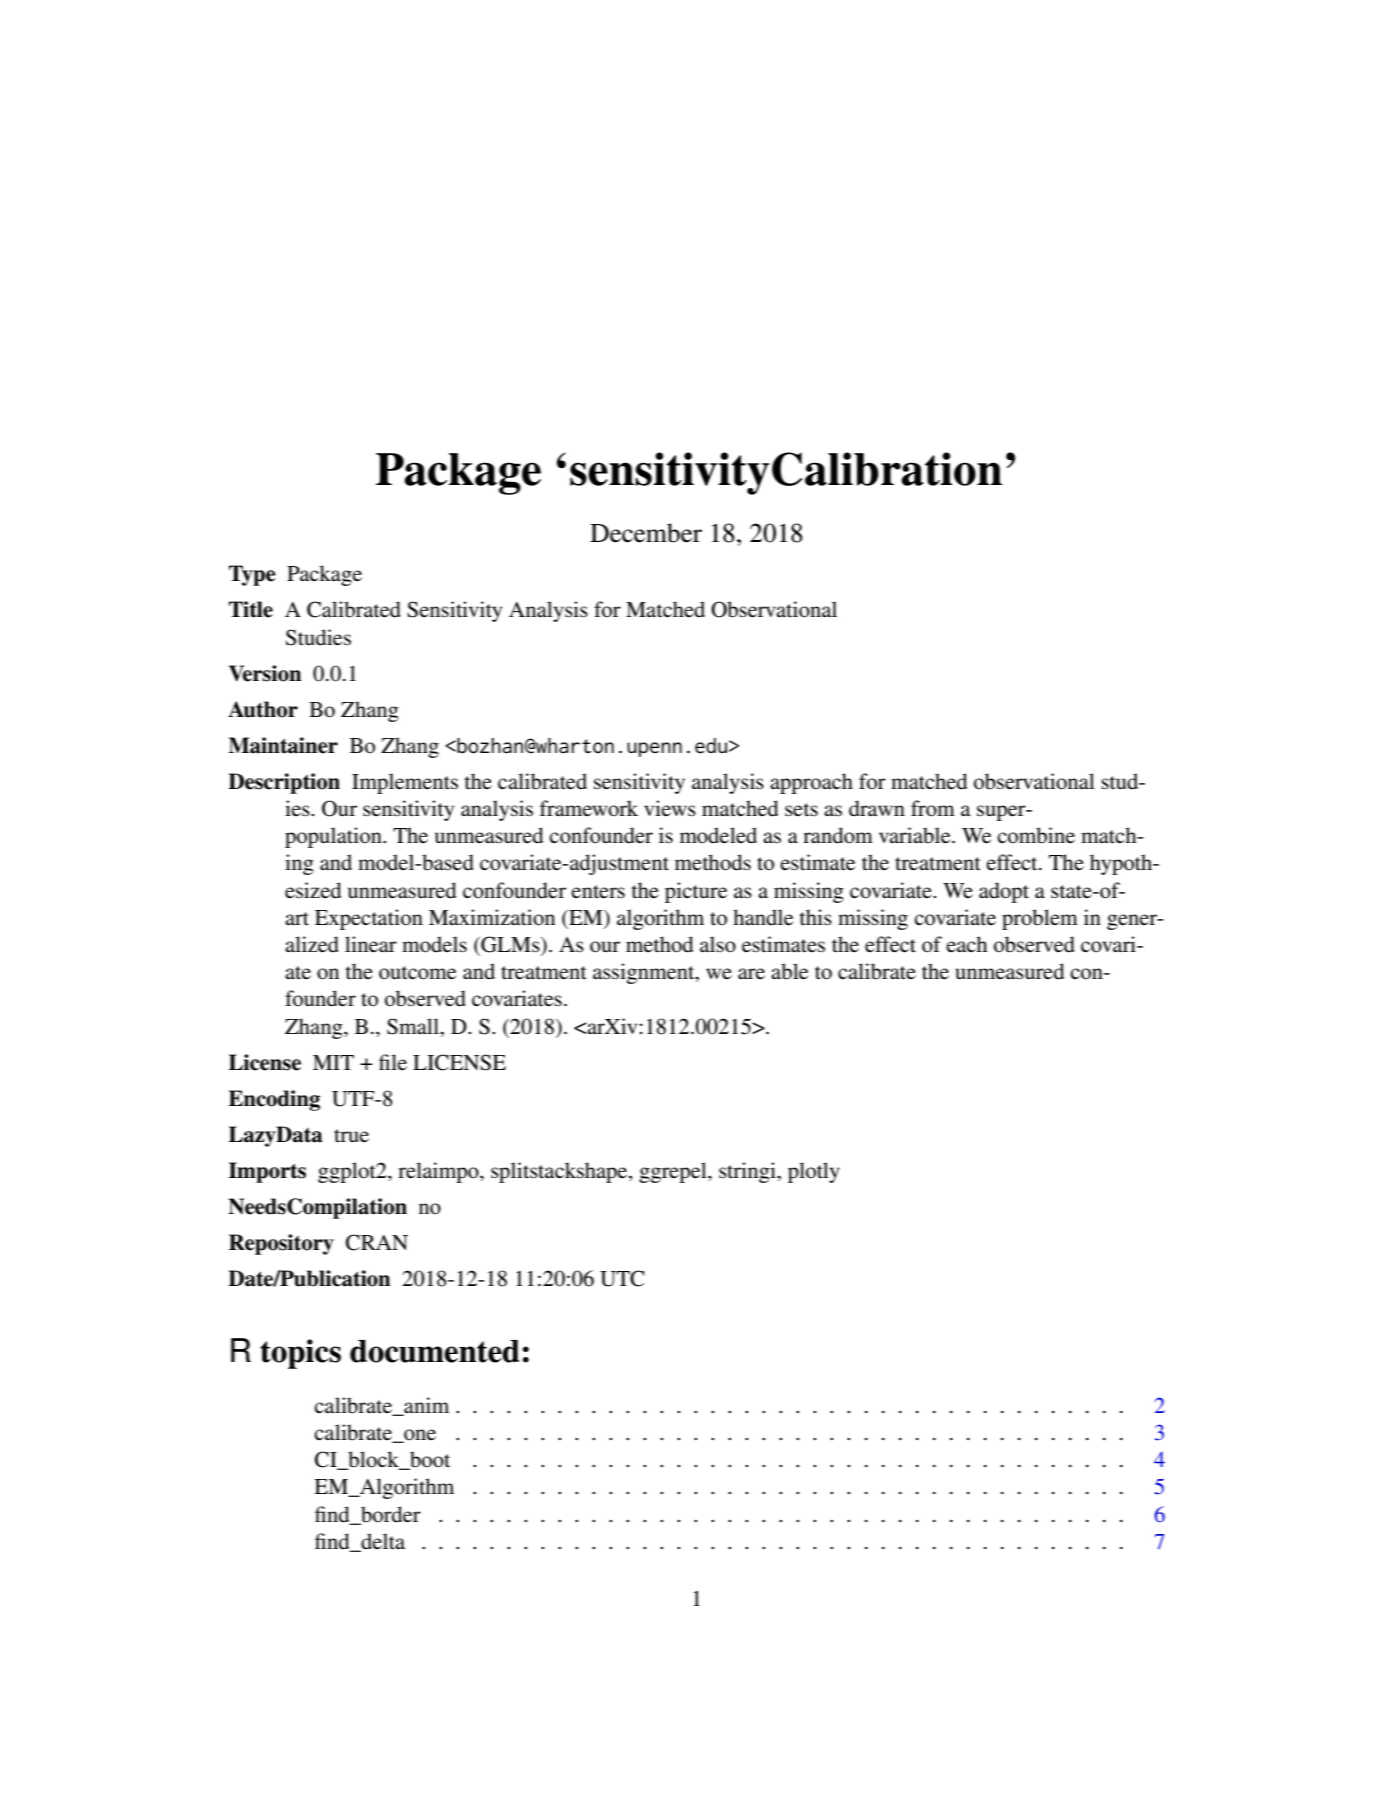 This screenshot has height=1803, width=1393. What do you see at coordinates (300, 1354) in the screenshot?
I see `topics` at bounding box center [300, 1354].
